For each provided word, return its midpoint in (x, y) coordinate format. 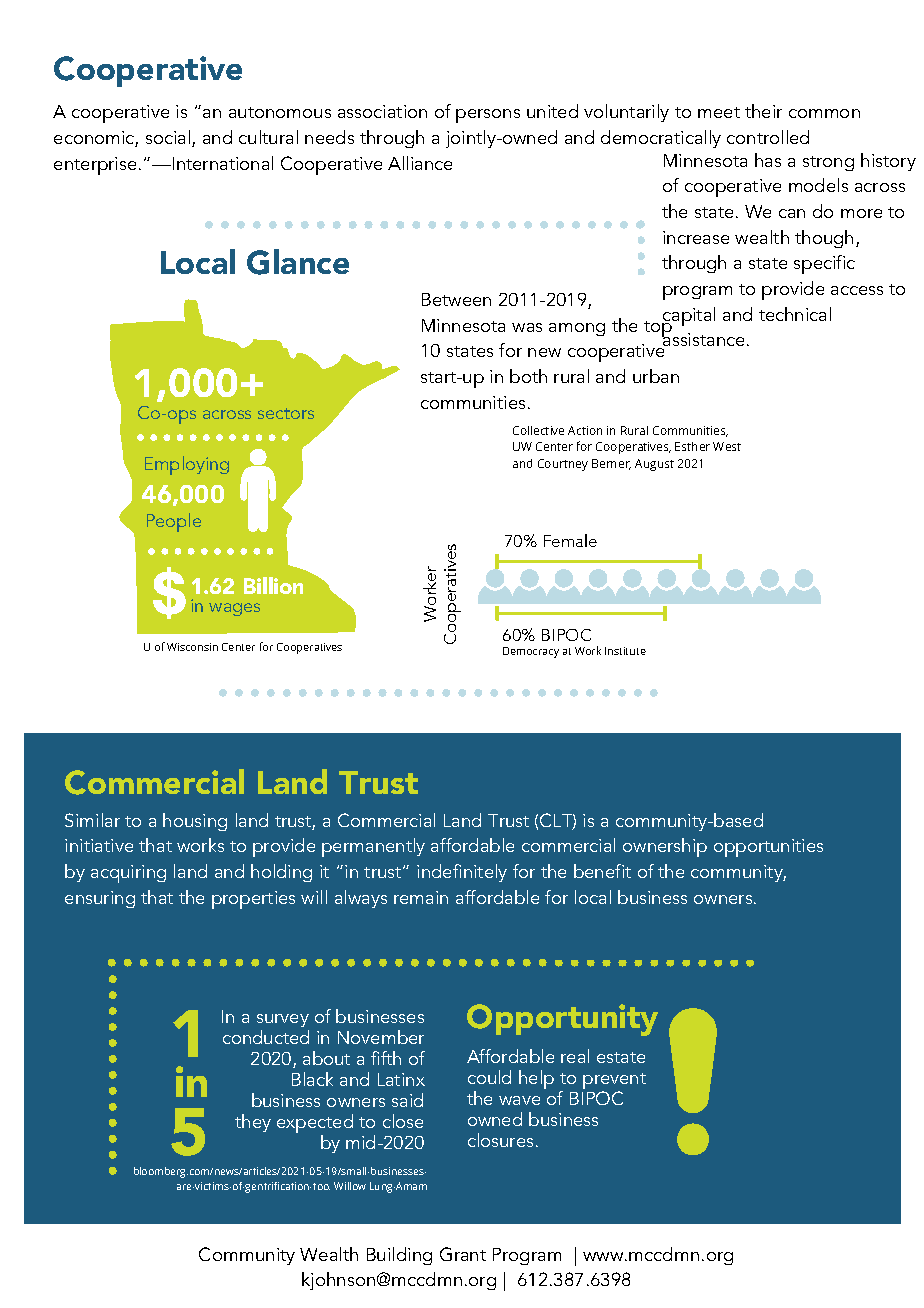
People (174, 522)
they (253, 1123)
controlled (768, 137)
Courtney (563, 465)
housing (195, 822)
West (727, 446)
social (169, 138)
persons (488, 116)
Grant (463, 1254)
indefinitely (462, 873)
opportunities (768, 848)
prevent (614, 1082)
